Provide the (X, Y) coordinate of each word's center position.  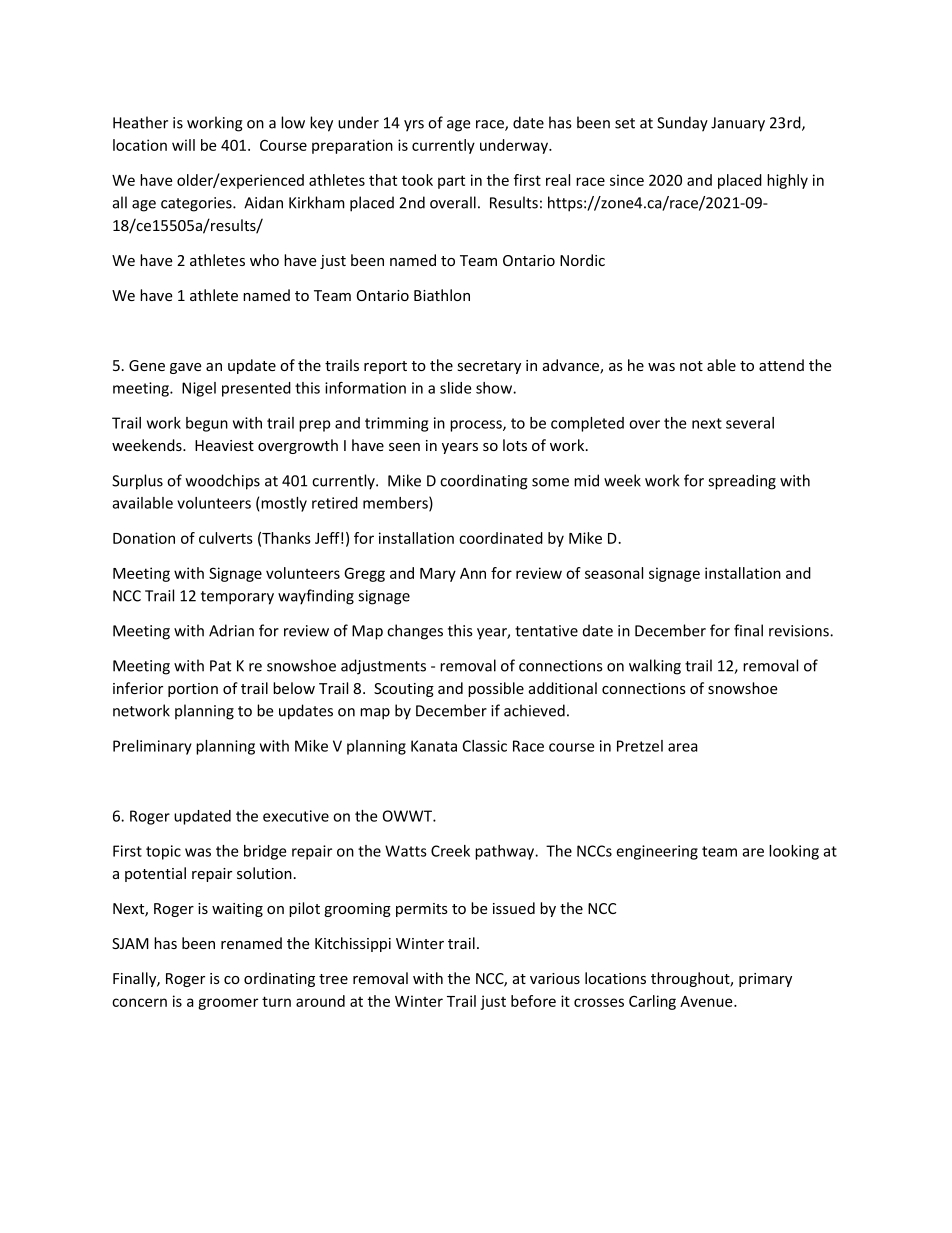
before (533, 1001)
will (183, 145)
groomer (228, 1004)
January (738, 124)
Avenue (707, 1001)
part (451, 182)
